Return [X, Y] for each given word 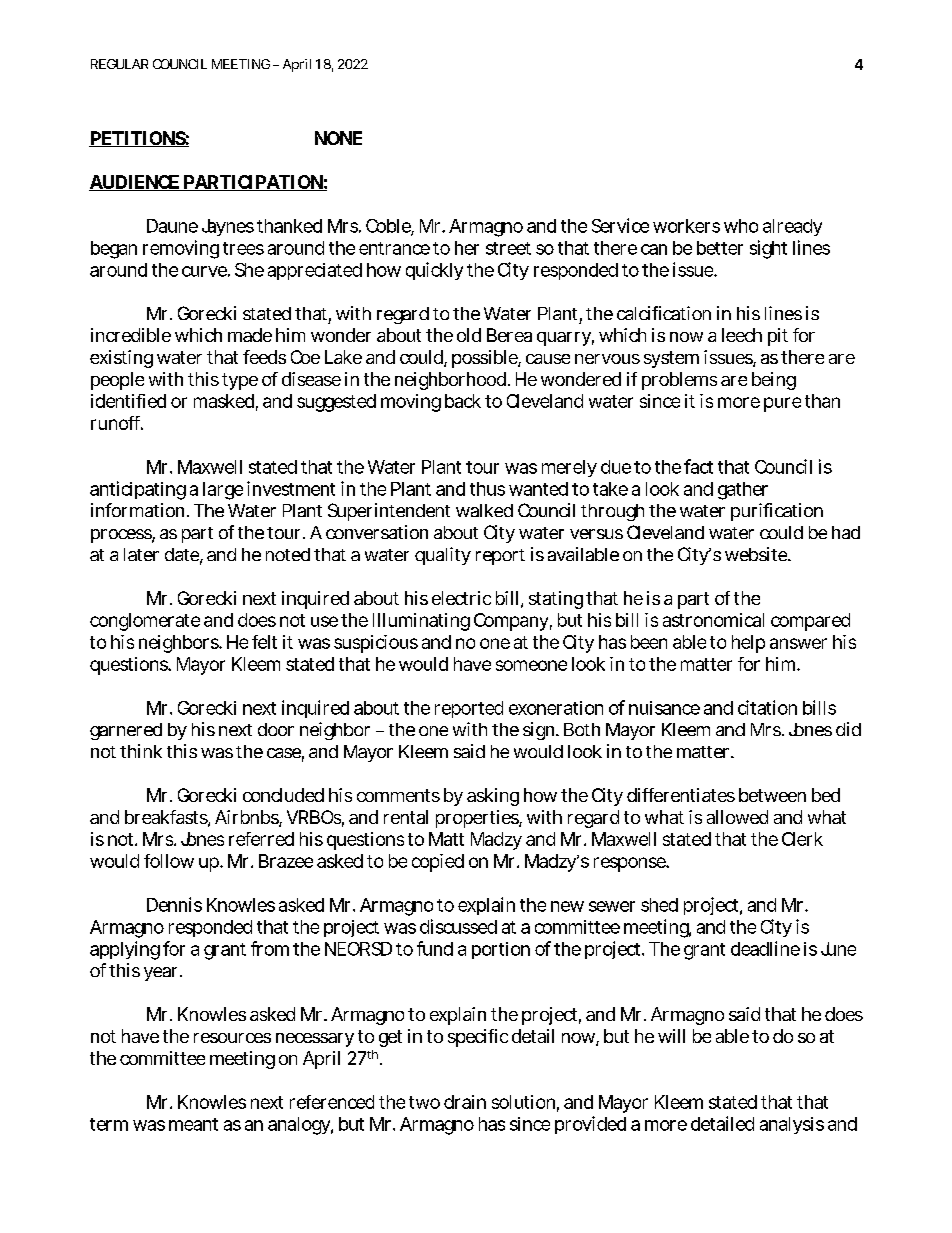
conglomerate [145, 622]
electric [461, 598]
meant [193, 1124]
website [757, 554]
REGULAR [119, 64]
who [741, 226]
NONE [338, 138]
